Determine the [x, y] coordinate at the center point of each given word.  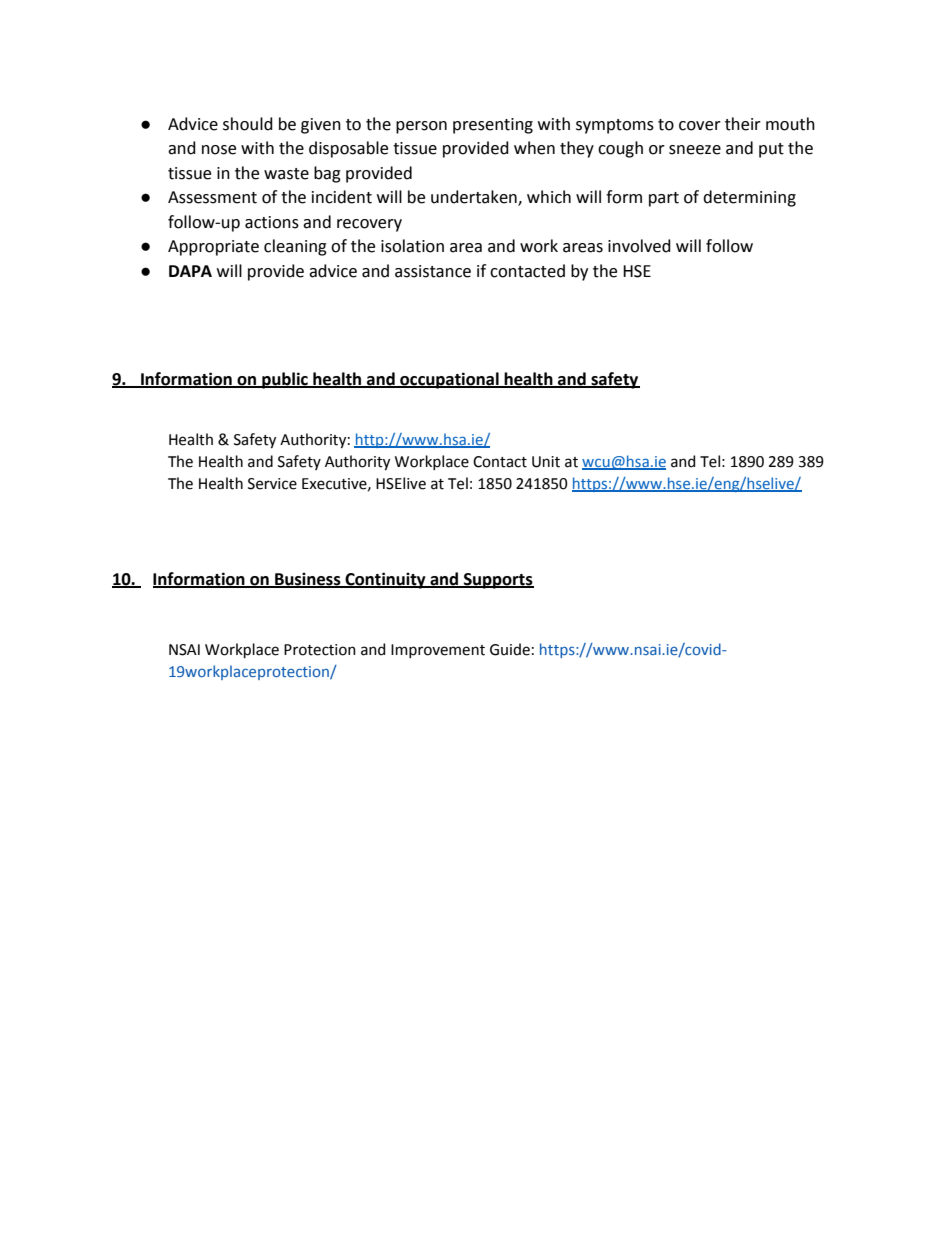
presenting [493, 126]
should [248, 124]
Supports [498, 581]
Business [308, 580]
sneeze [695, 150]
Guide [510, 649]
